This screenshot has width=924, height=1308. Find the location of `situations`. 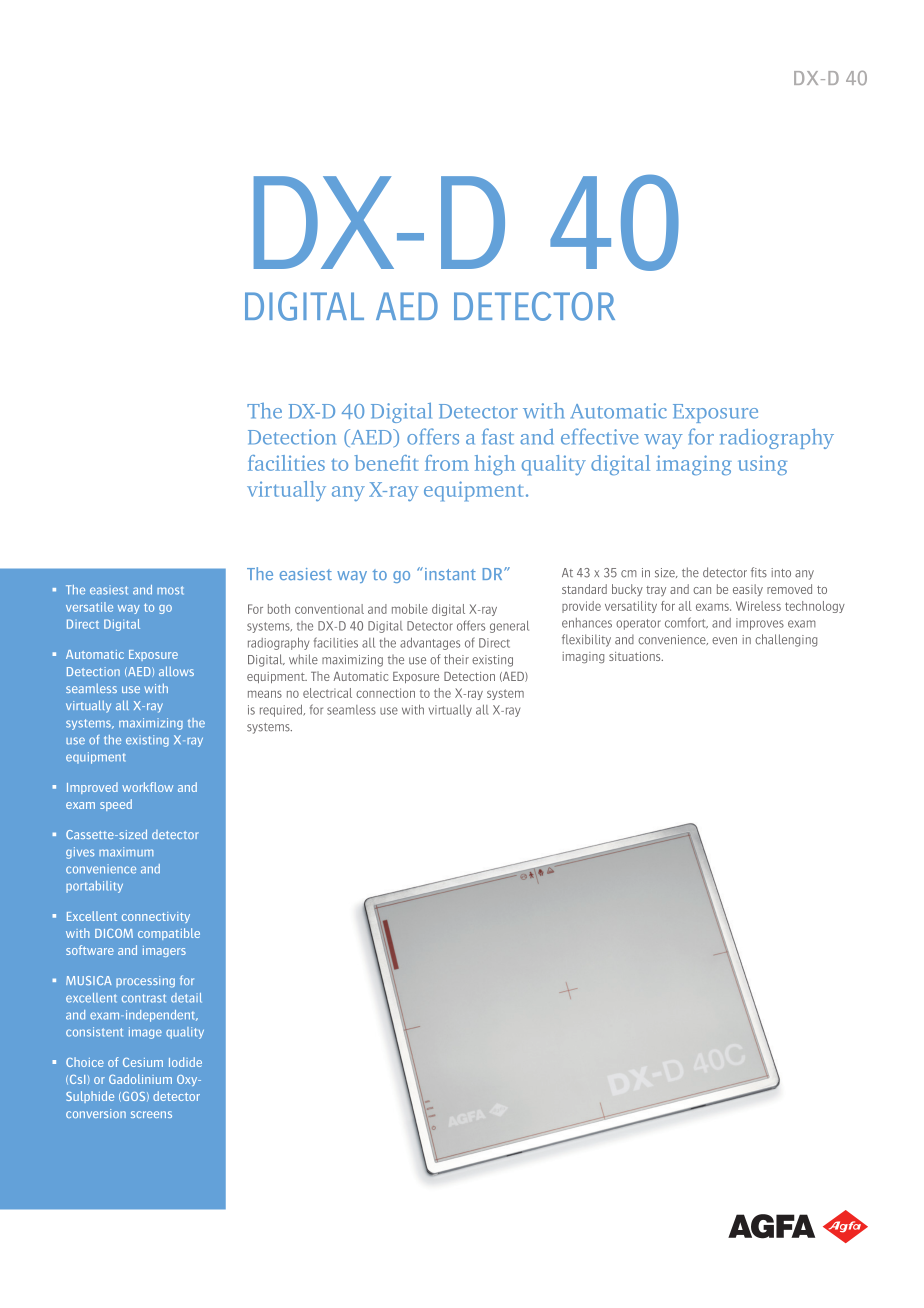

situations is located at coordinates (636, 656).
